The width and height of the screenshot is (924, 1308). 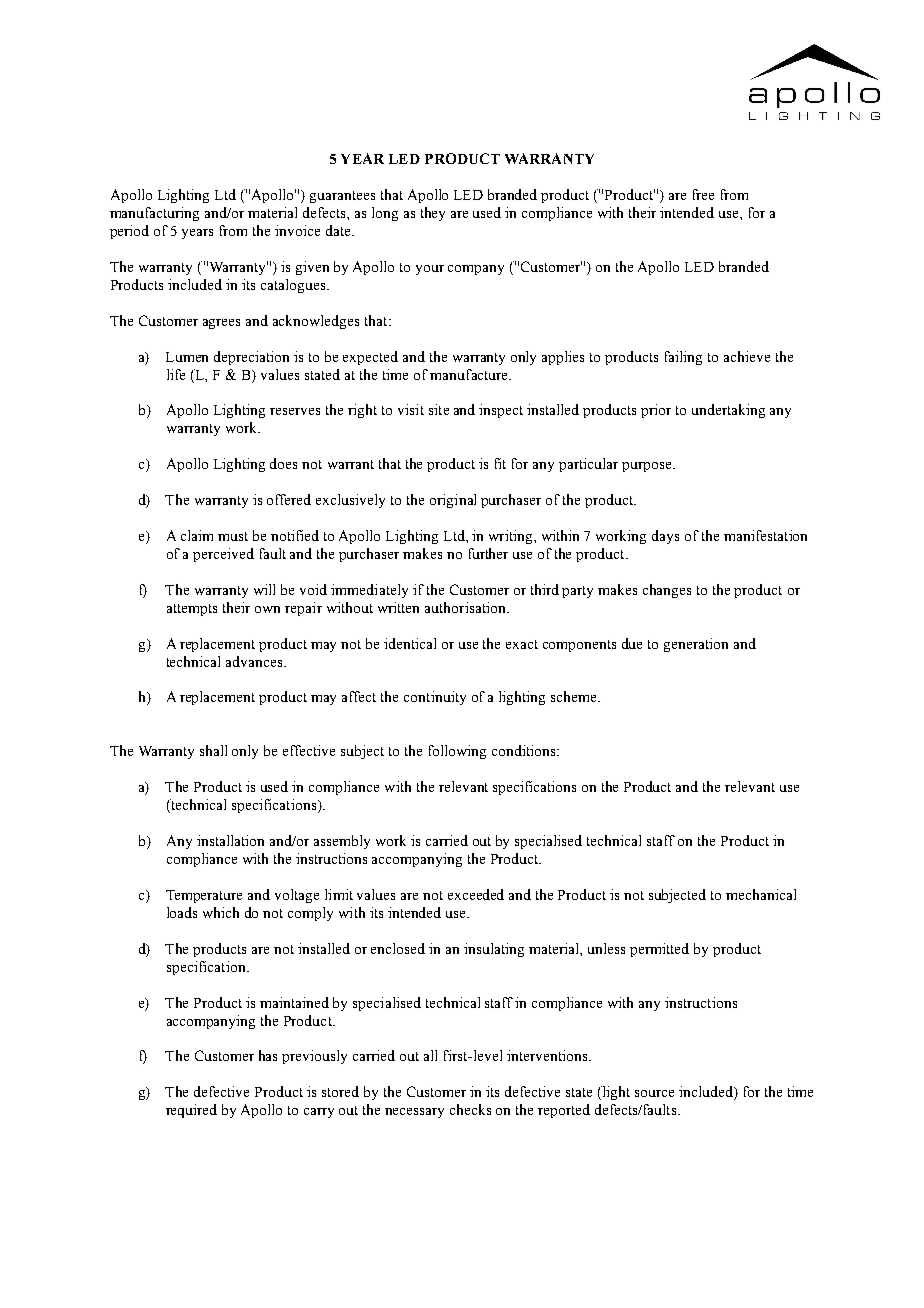 What do you see at coordinates (433, 214) in the screenshot?
I see `they` at bounding box center [433, 214].
